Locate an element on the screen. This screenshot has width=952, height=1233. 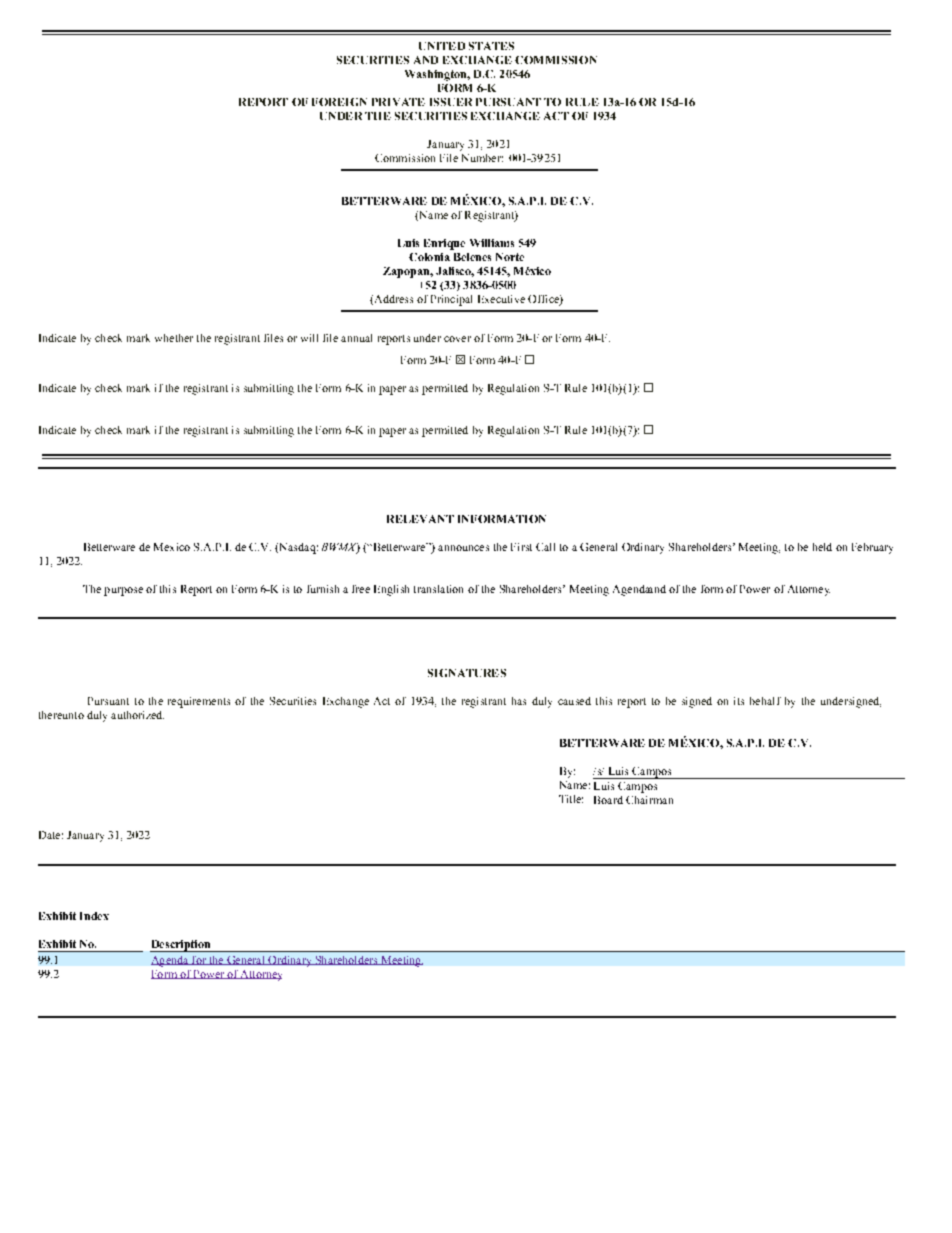
cover is located at coordinates (457, 339).
